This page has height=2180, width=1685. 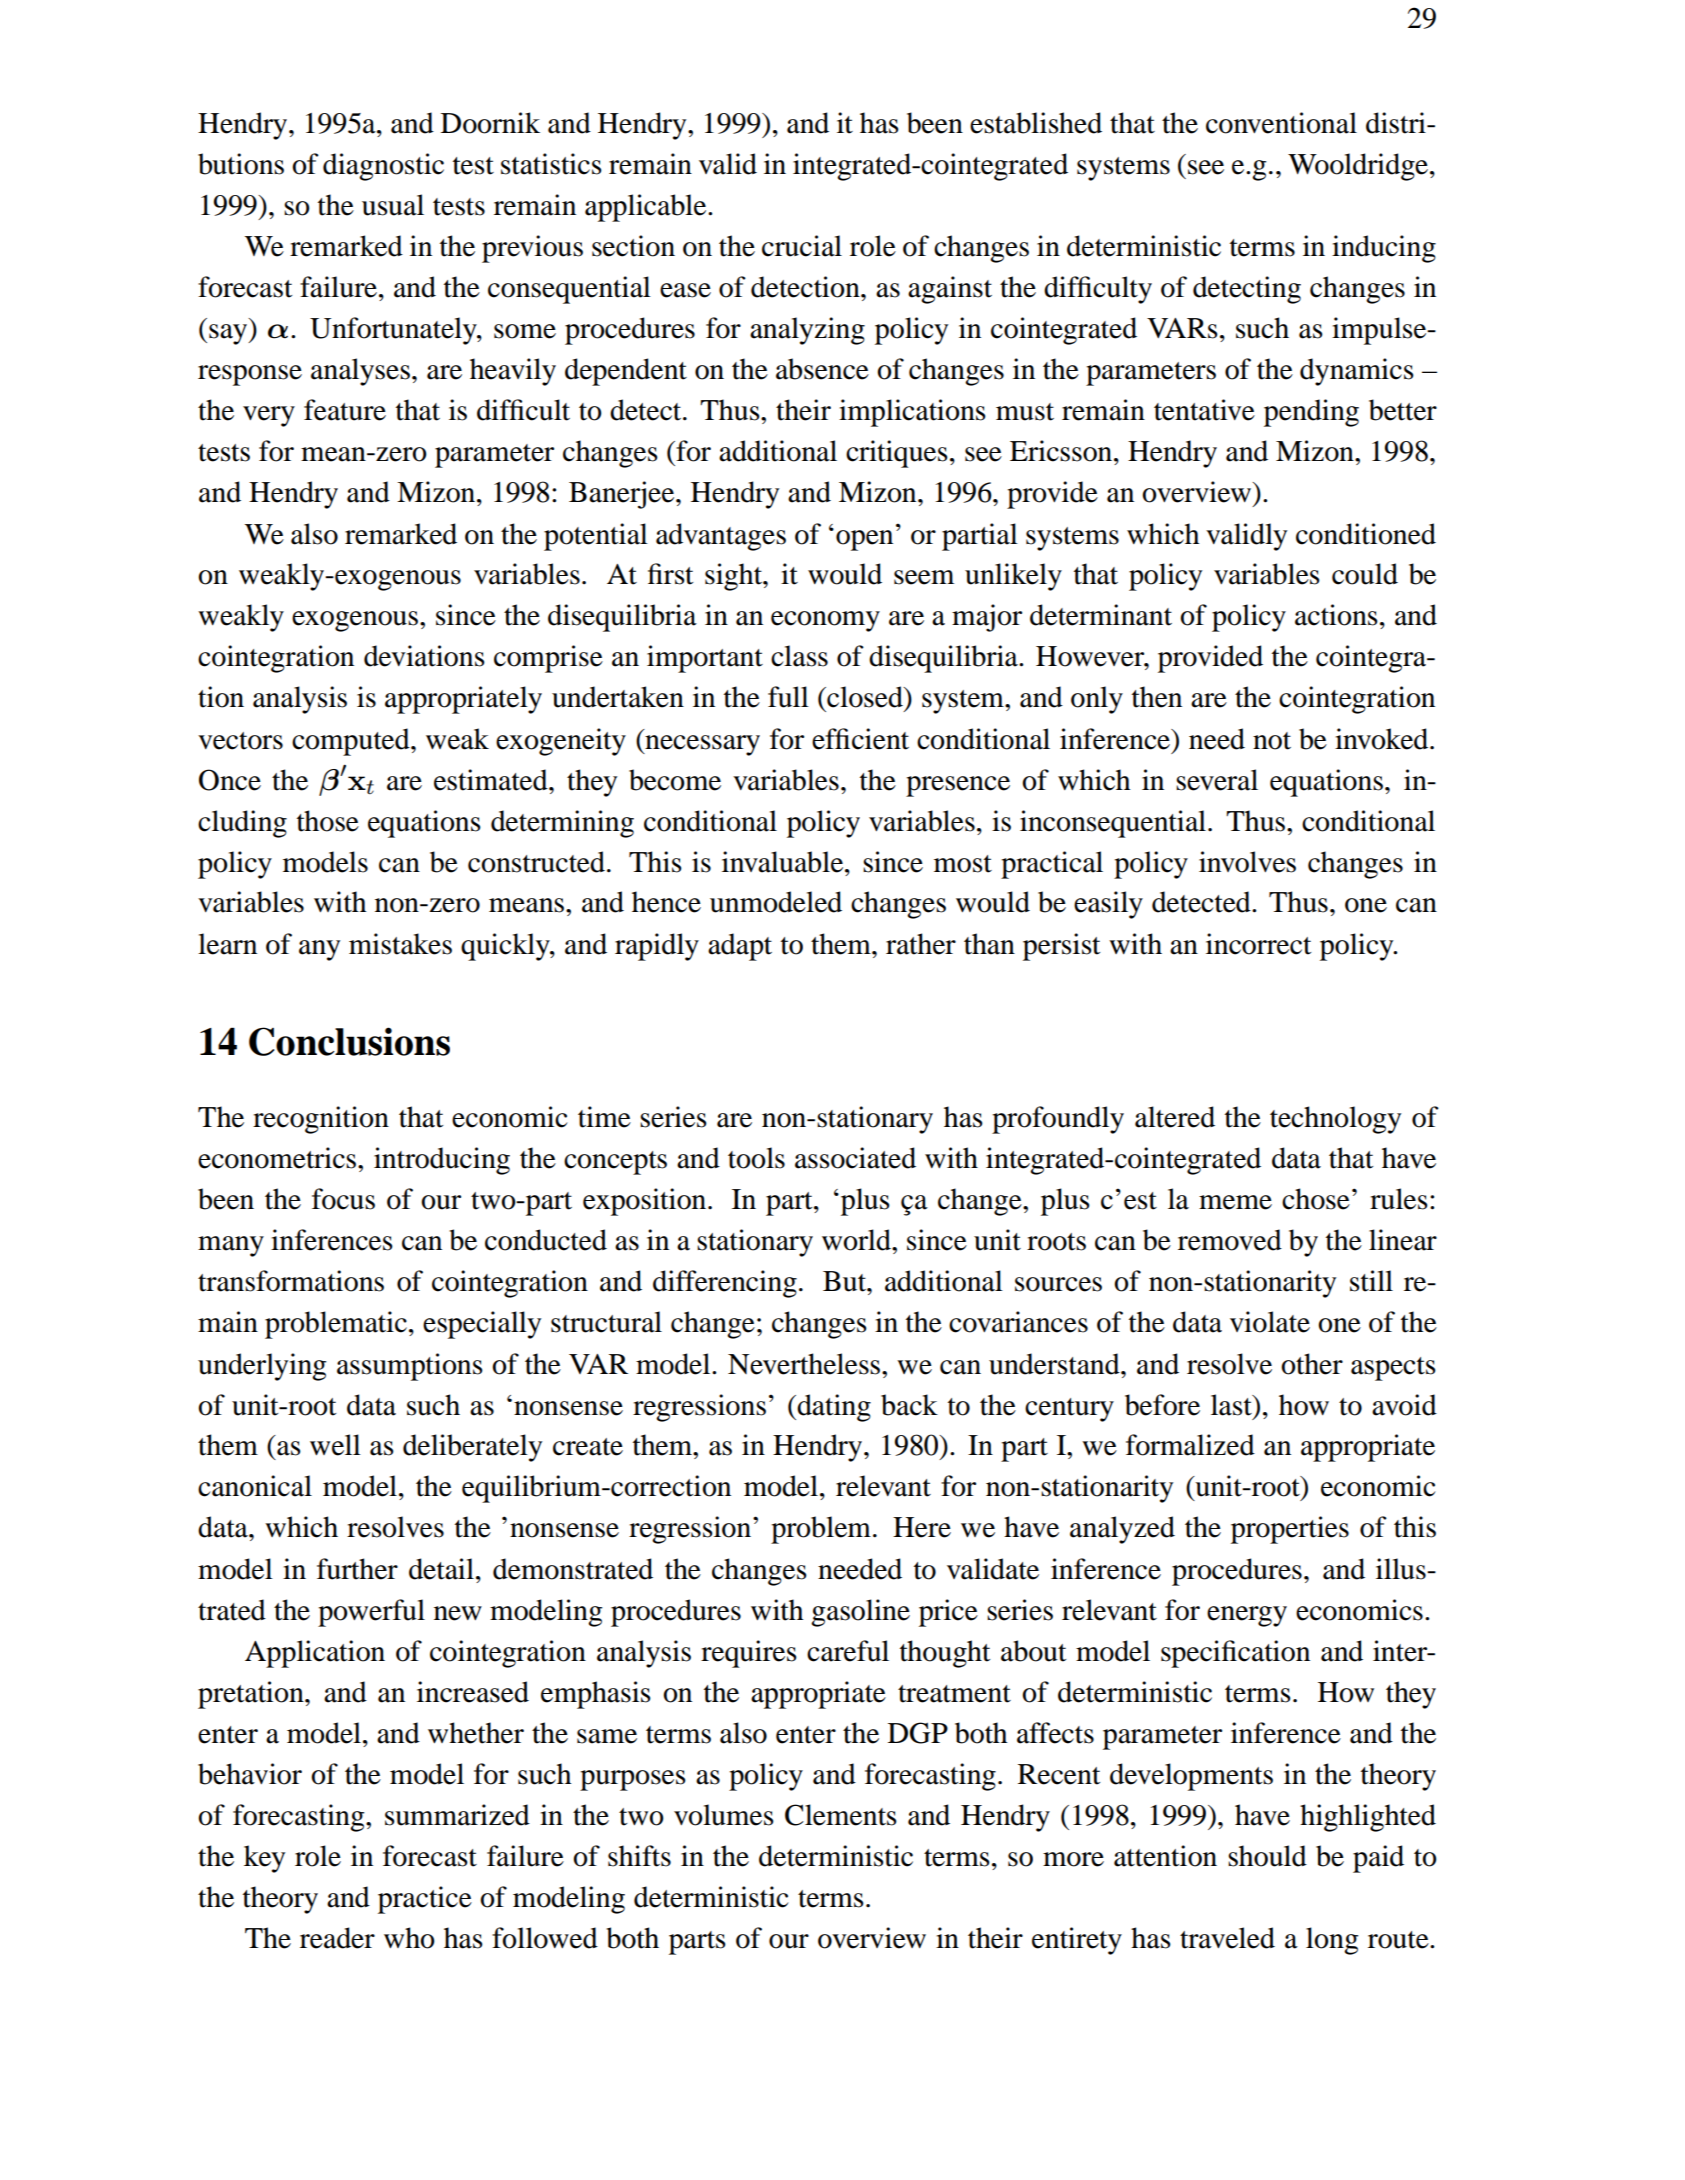 What do you see at coordinates (383, 167) in the page?
I see `diagnostic` at bounding box center [383, 167].
